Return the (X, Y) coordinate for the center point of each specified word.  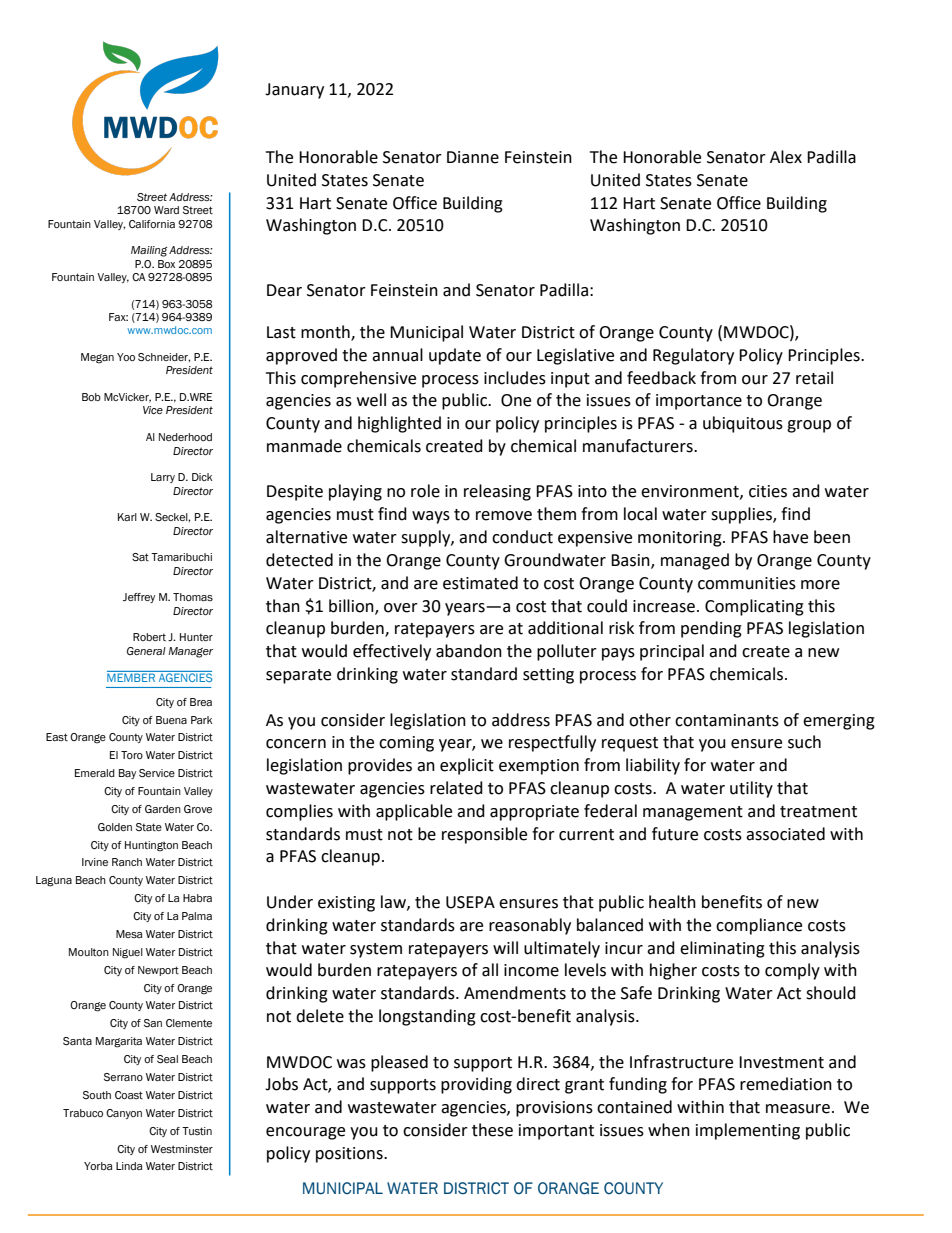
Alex (786, 157)
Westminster (182, 1149)
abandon (469, 651)
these (492, 1130)
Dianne (473, 157)
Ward (166, 210)
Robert (149, 637)
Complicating (754, 607)
